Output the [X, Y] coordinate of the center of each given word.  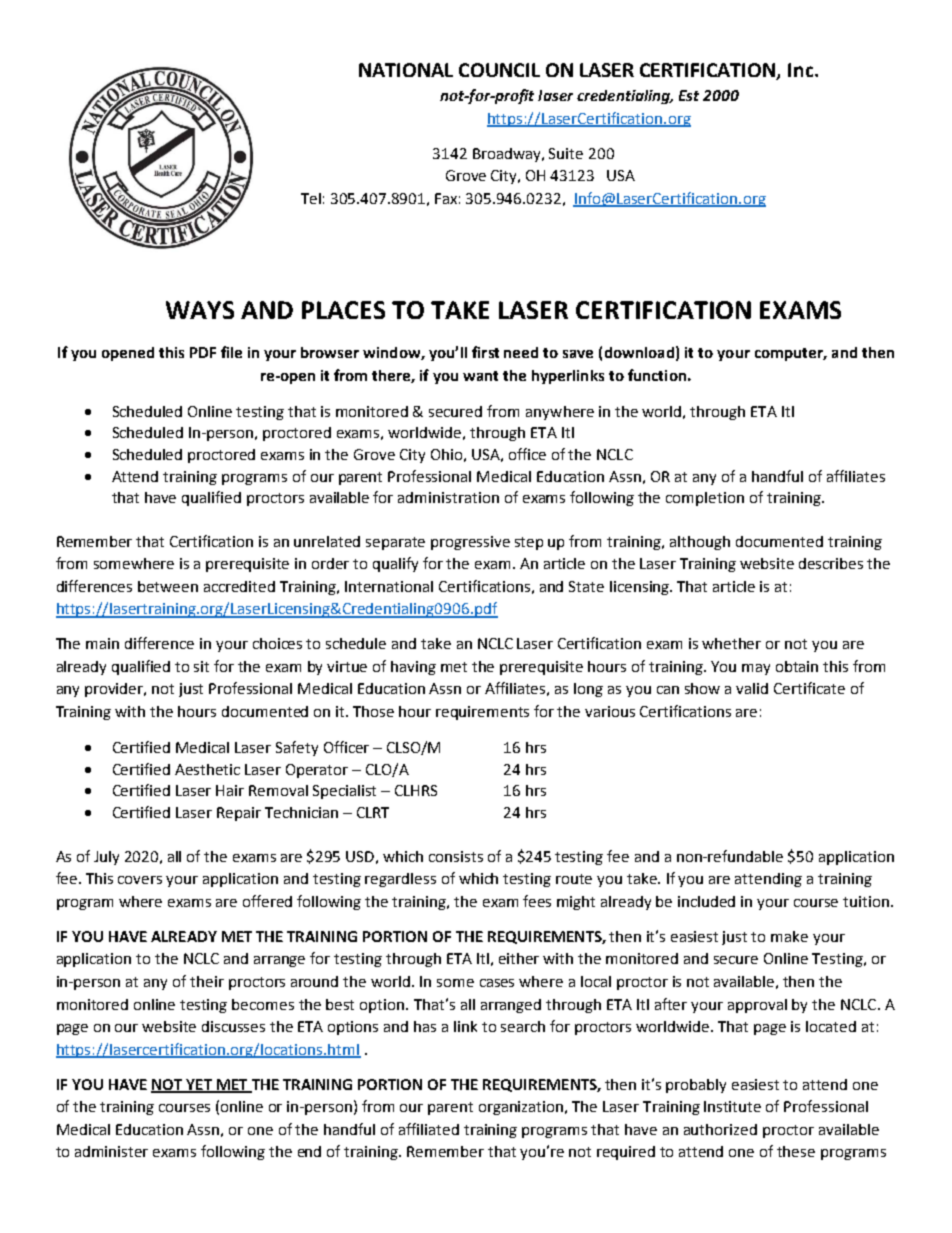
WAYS [200, 310]
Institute [732, 1106]
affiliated [429, 1129]
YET [199, 1085]
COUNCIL [499, 70]
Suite [566, 153]
